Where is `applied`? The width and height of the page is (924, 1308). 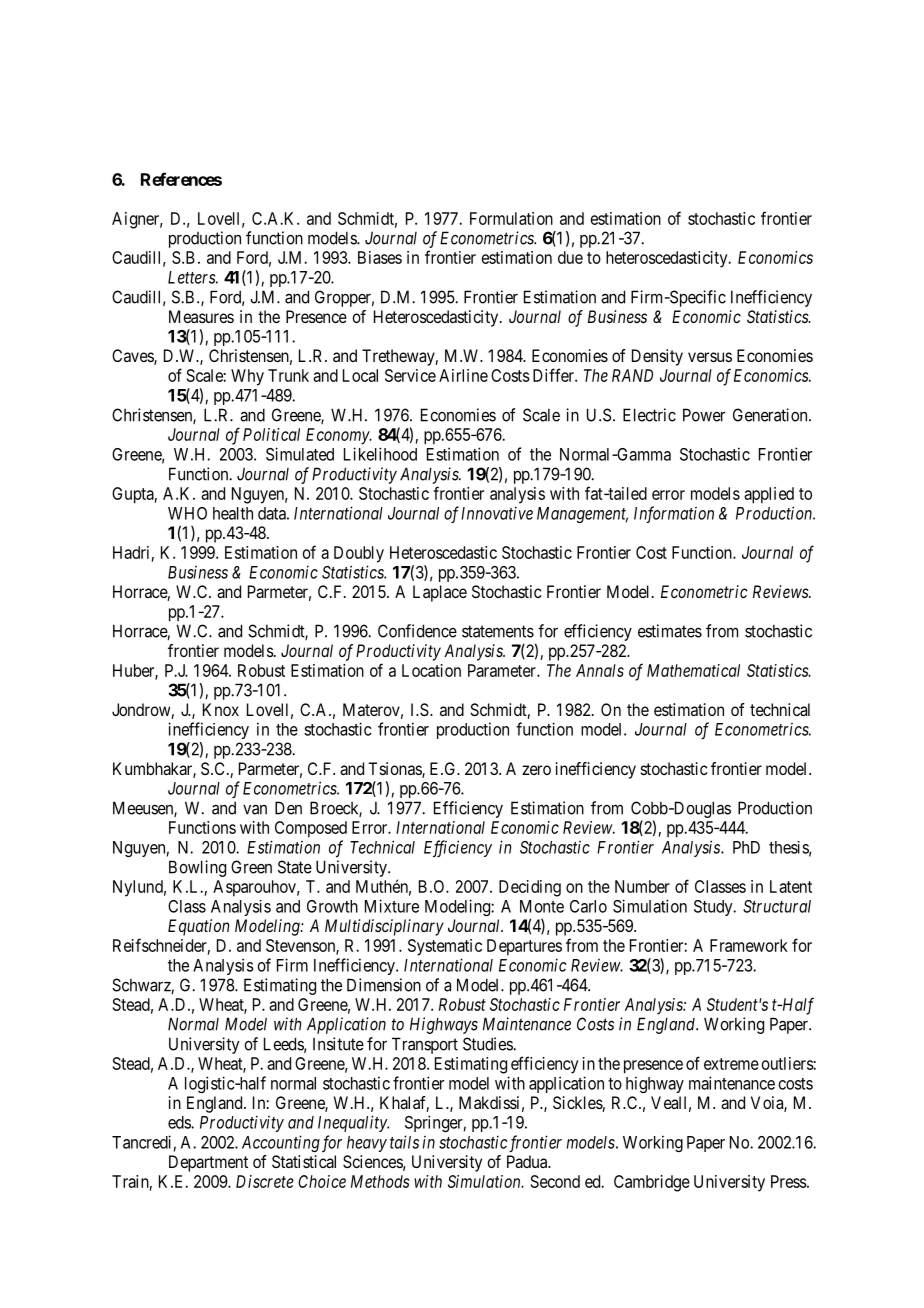 applied is located at coordinates (769, 495).
